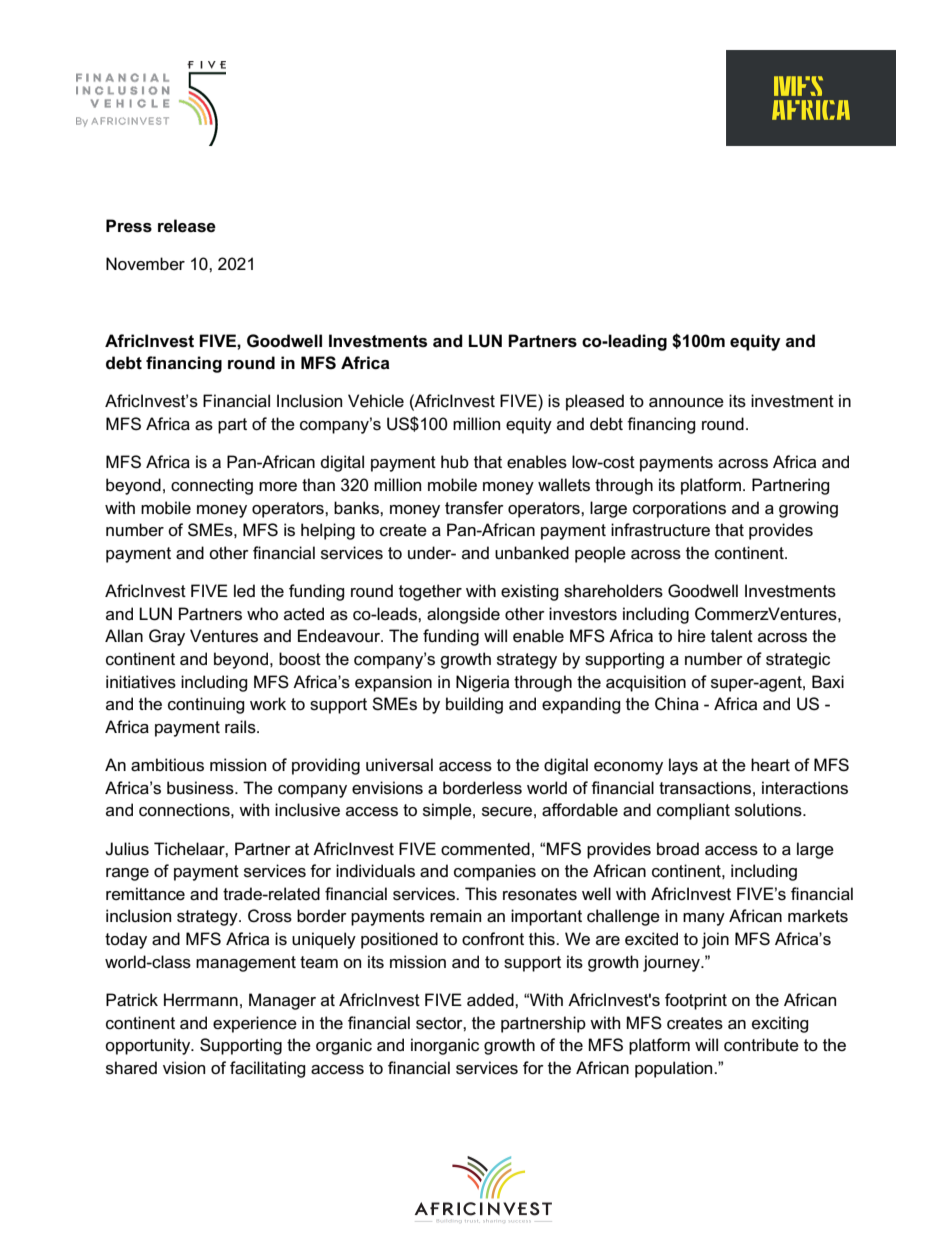 The width and height of the document is (952, 1233). I want to click on heart, so click(770, 765).
